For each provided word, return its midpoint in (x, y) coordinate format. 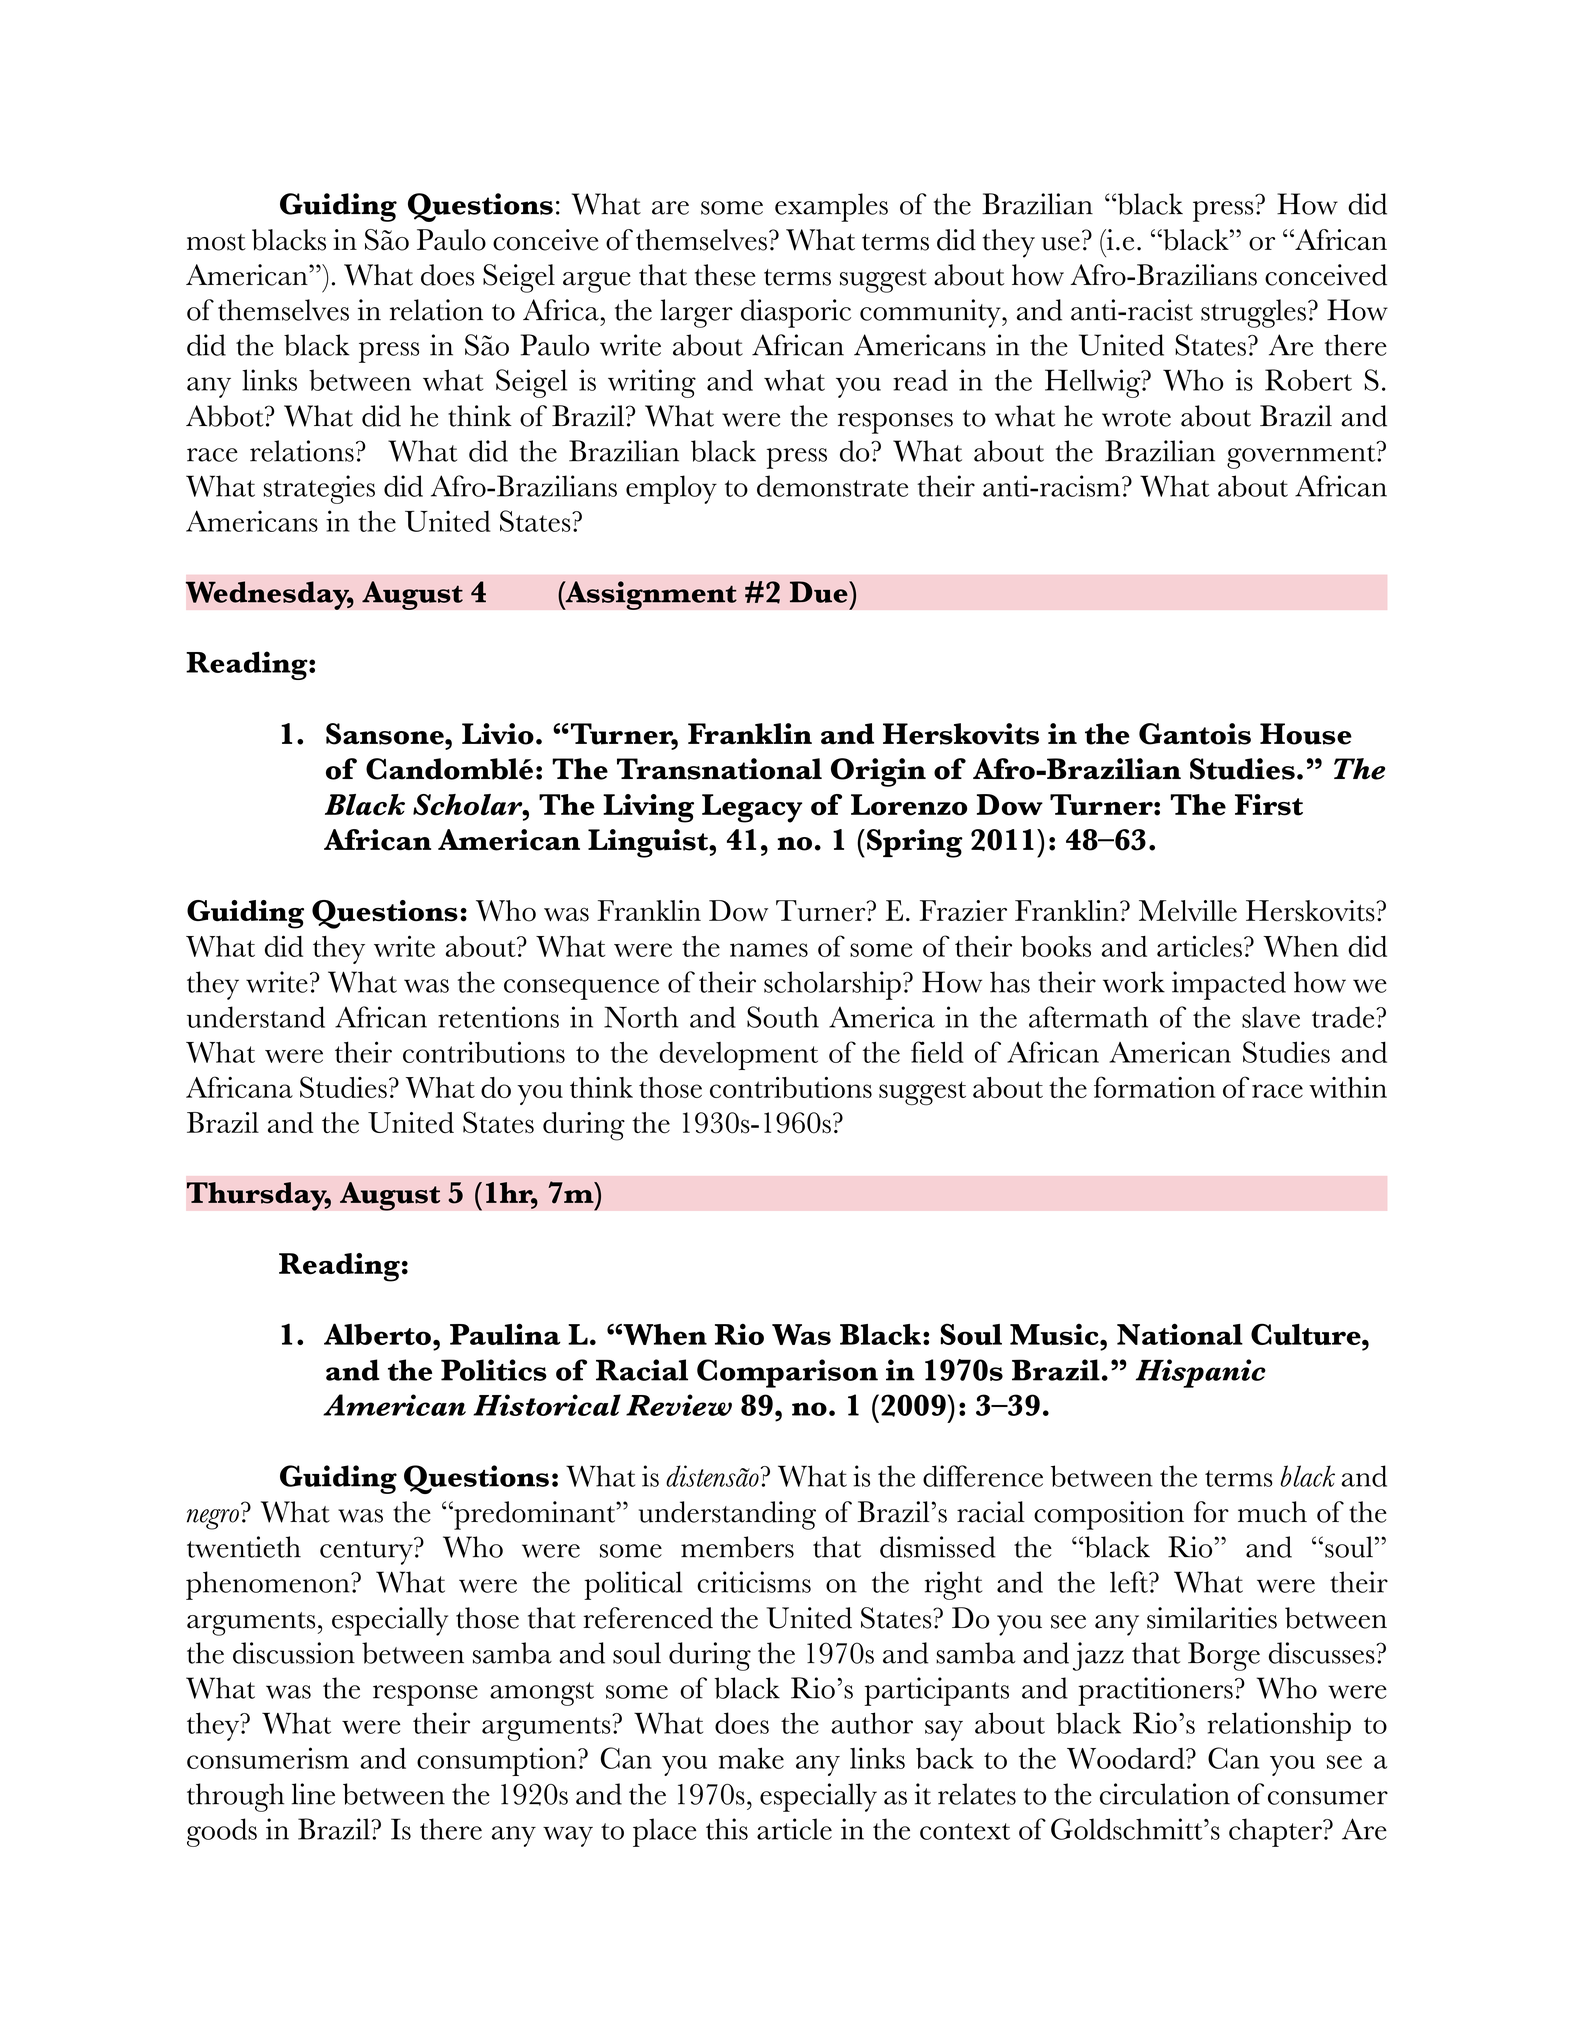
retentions (498, 1017)
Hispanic (1201, 1373)
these (725, 275)
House (1306, 734)
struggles (1253, 313)
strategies (319, 489)
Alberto (377, 1334)
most (216, 242)
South (783, 1017)
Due (820, 592)
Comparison (787, 1373)
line (313, 1794)
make (751, 1758)
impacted (1229, 985)
